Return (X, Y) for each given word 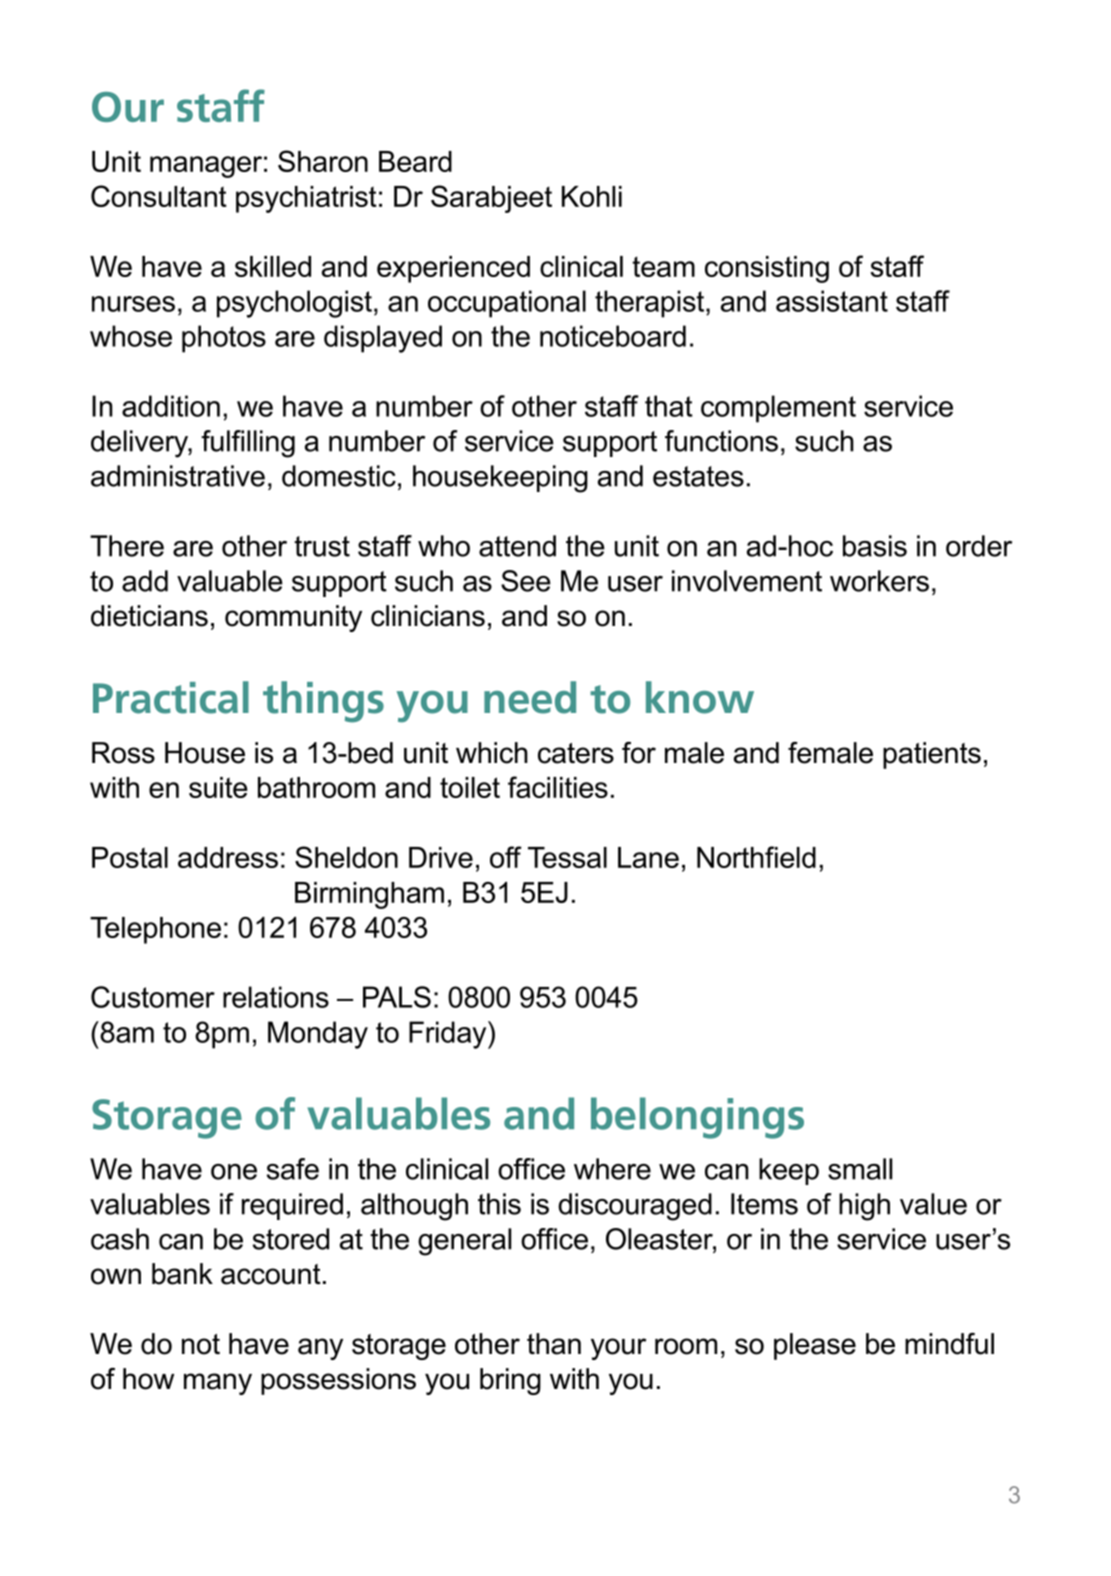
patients (932, 755)
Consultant (159, 196)
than (554, 1344)
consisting (767, 269)
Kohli (592, 196)
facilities (558, 787)
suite (218, 787)
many (218, 1384)
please (815, 1346)
